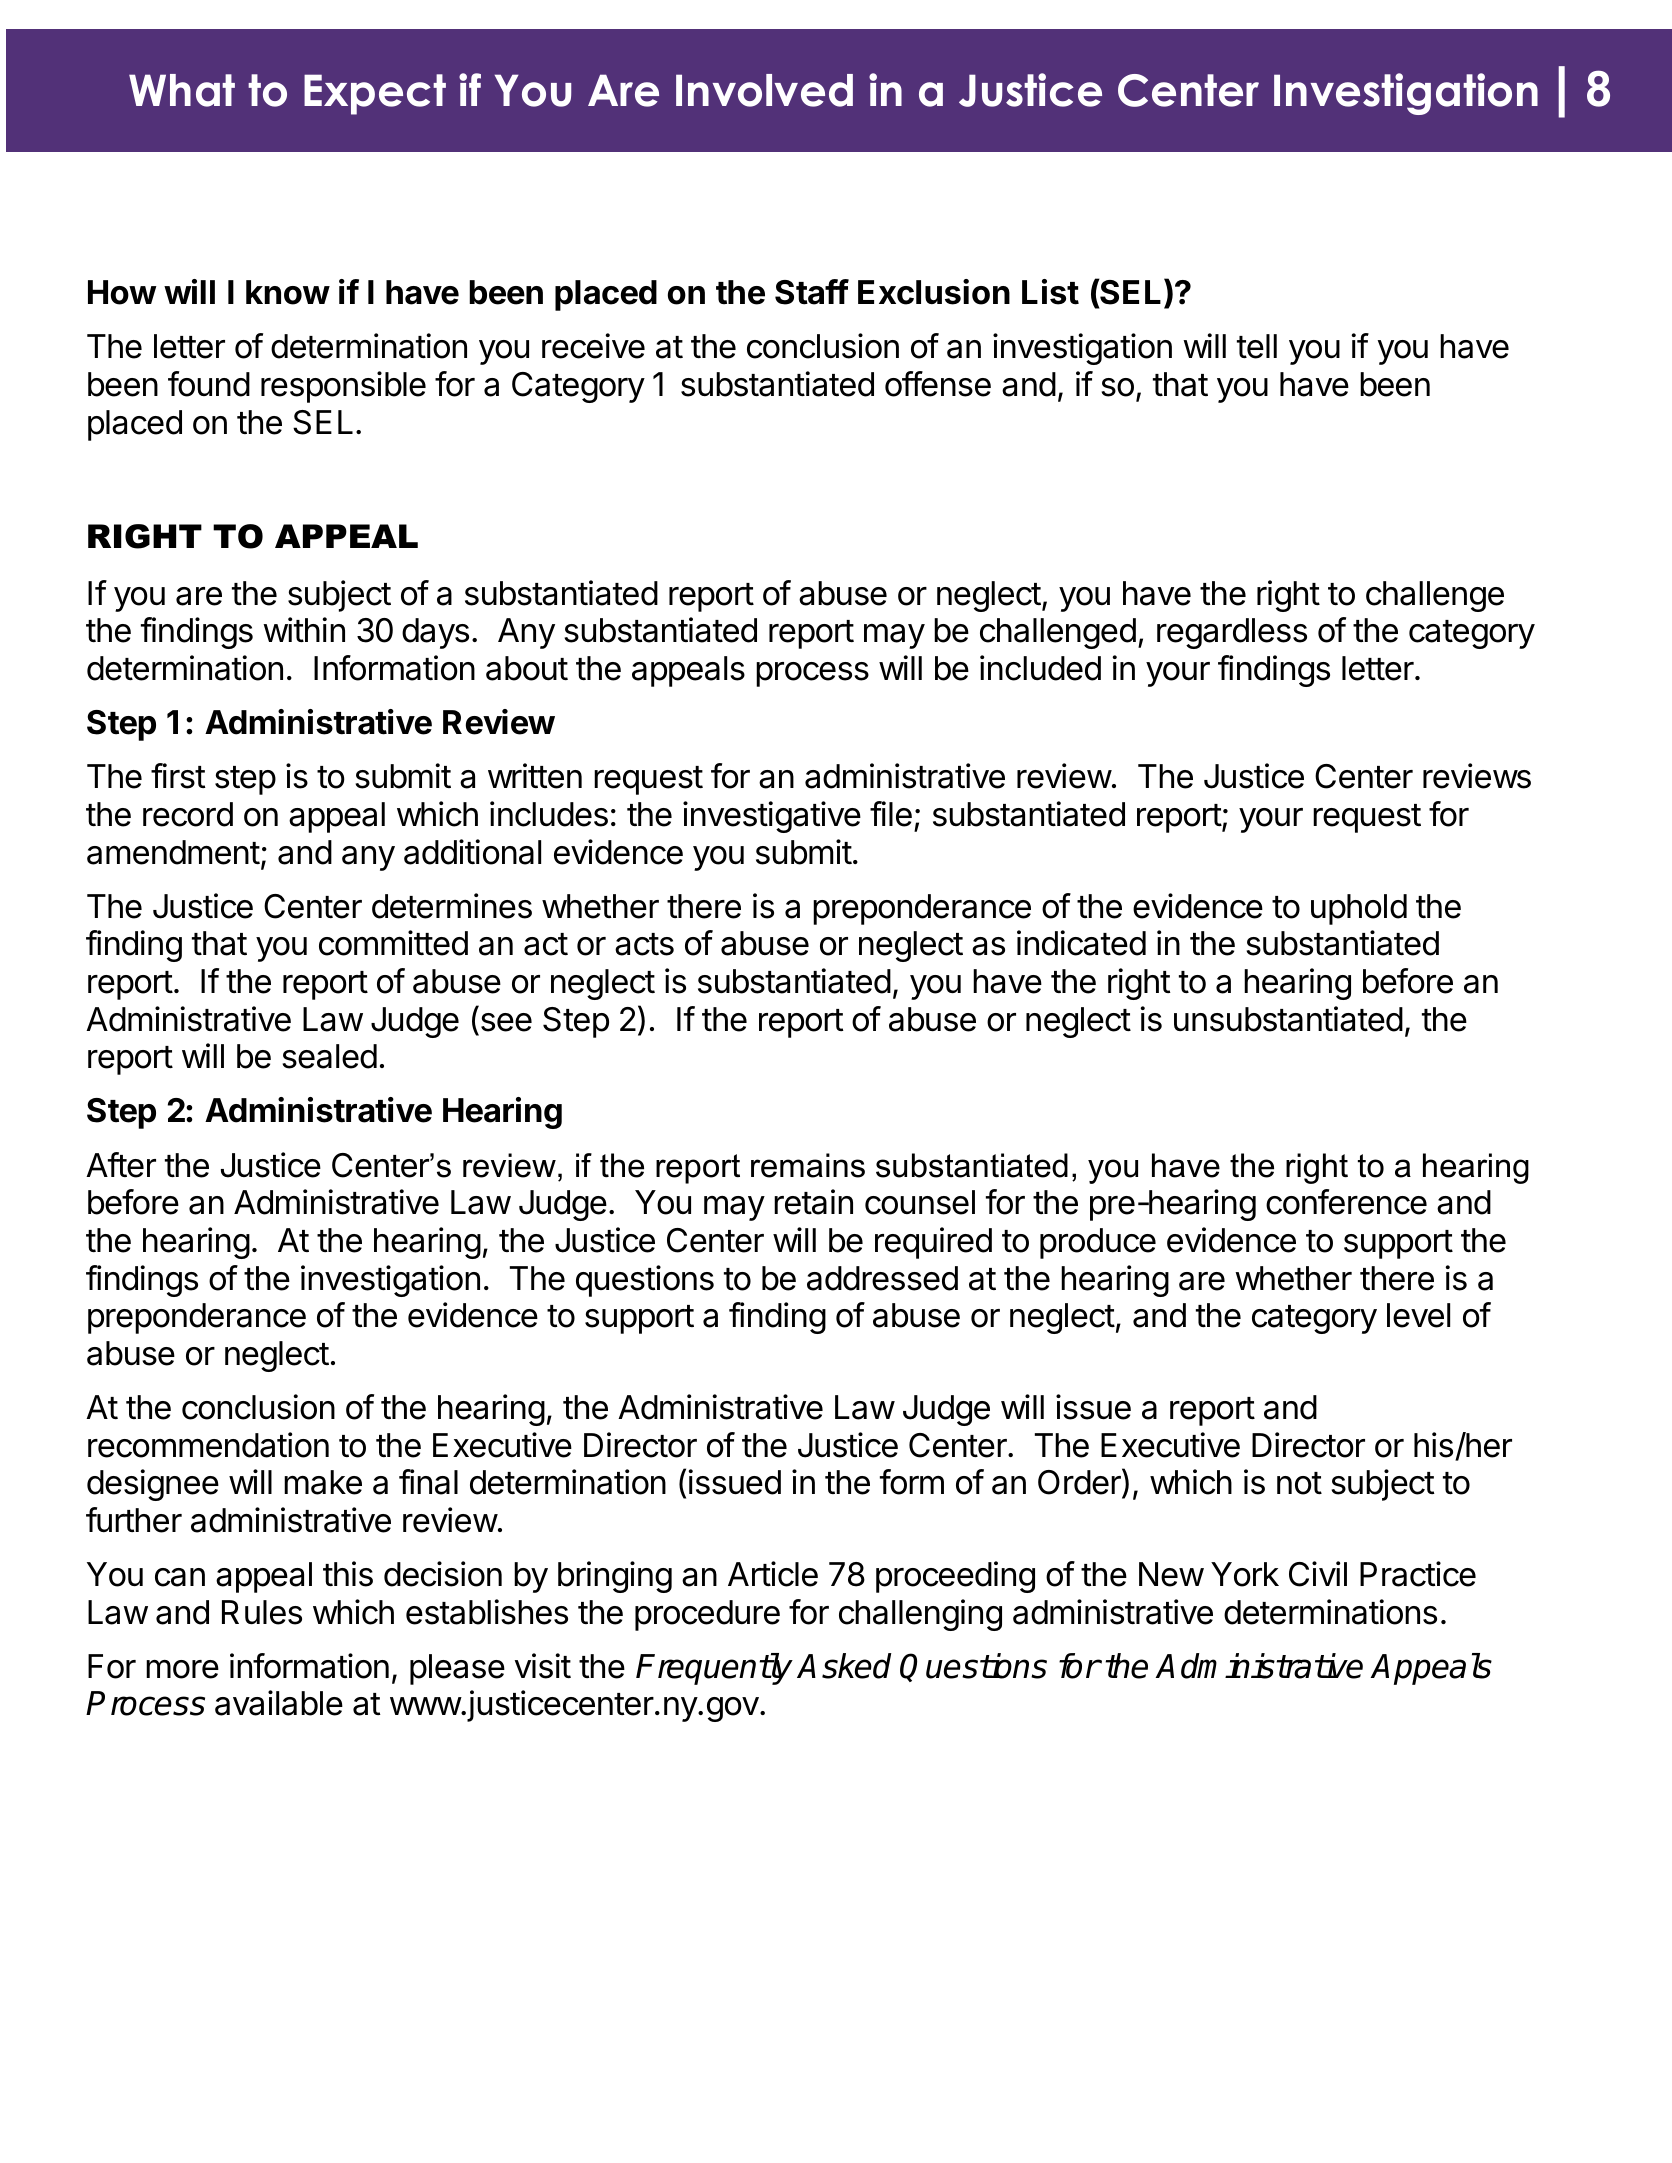  I want to click on Expect, so click(375, 94).
